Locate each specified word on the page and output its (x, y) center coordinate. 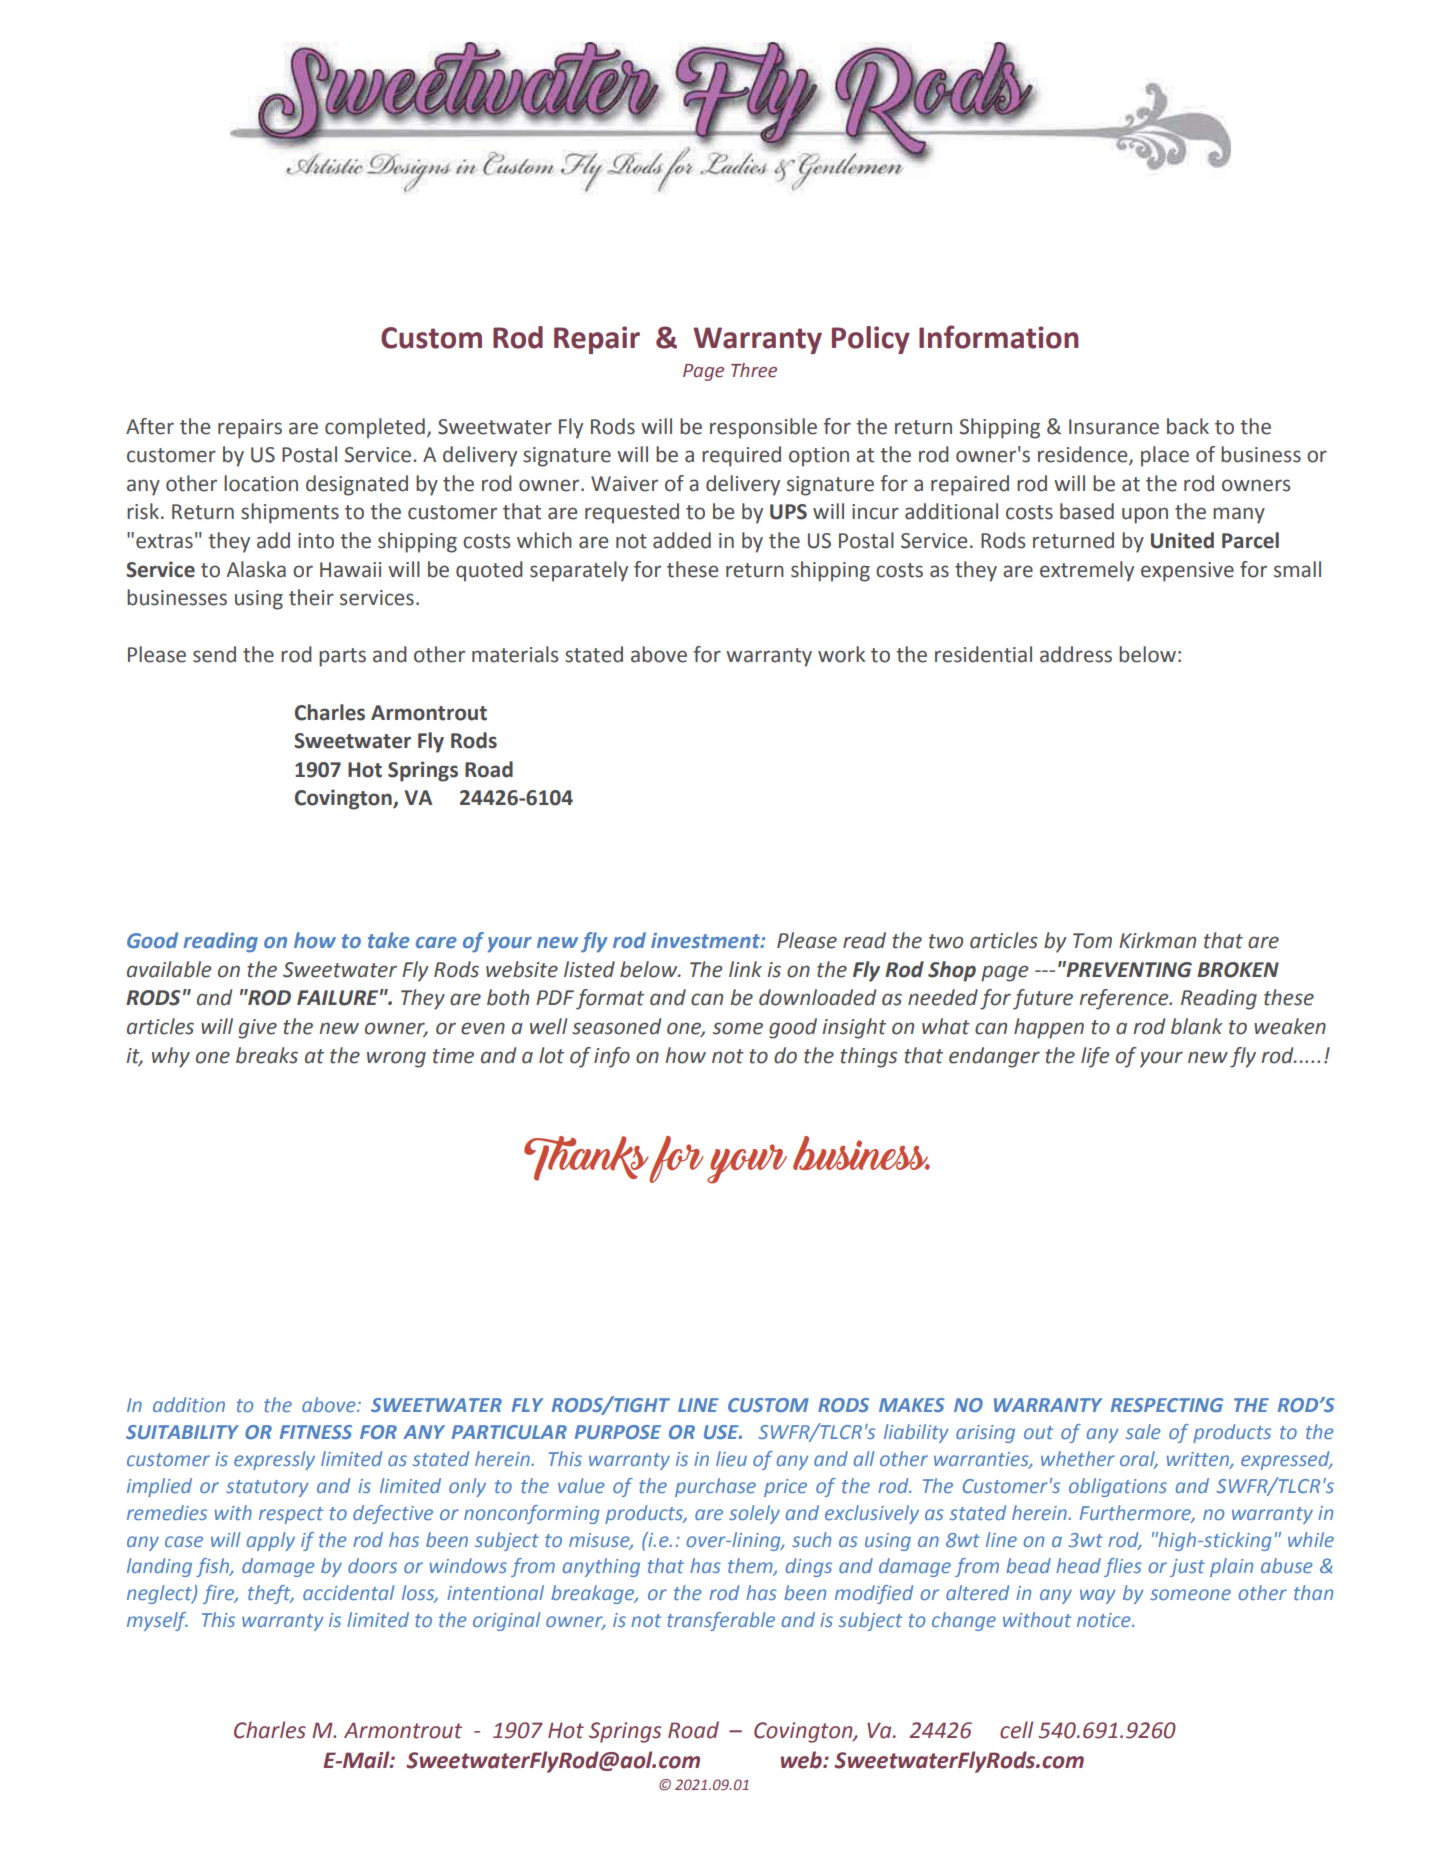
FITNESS (316, 1432)
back (1188, 426)
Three (754, 370)
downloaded (817, 997)
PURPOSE (618, 1432)
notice (1105, 1620)
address (1076, 654)
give (258, 1029)
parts (342, 657)
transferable (721, 1621)
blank (1197, 1026)
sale (1143, 1431)
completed (375, 428)
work (841, 654)
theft (270, 1594)
